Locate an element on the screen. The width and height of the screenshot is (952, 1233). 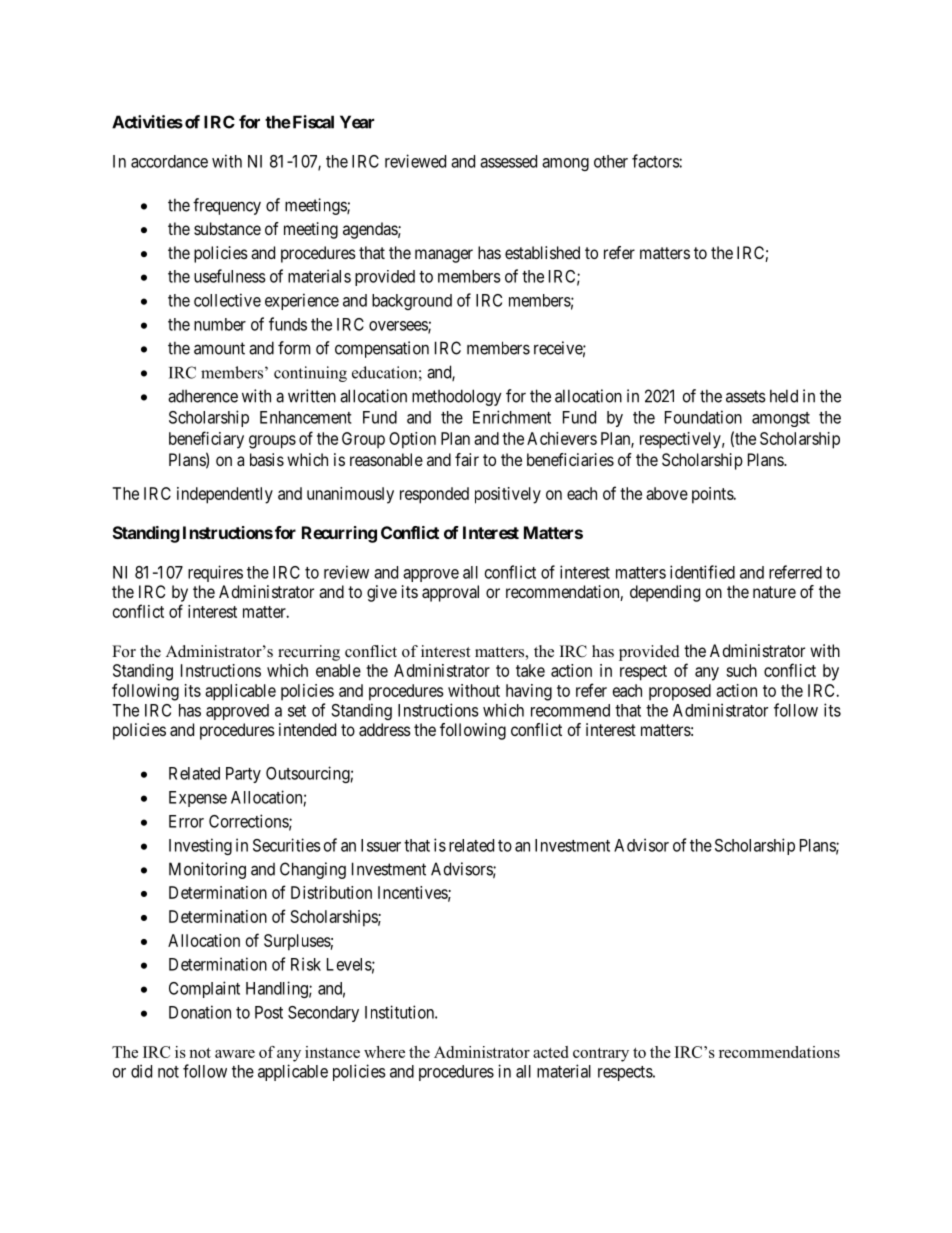
assets is located at coordinates (746, 396).
